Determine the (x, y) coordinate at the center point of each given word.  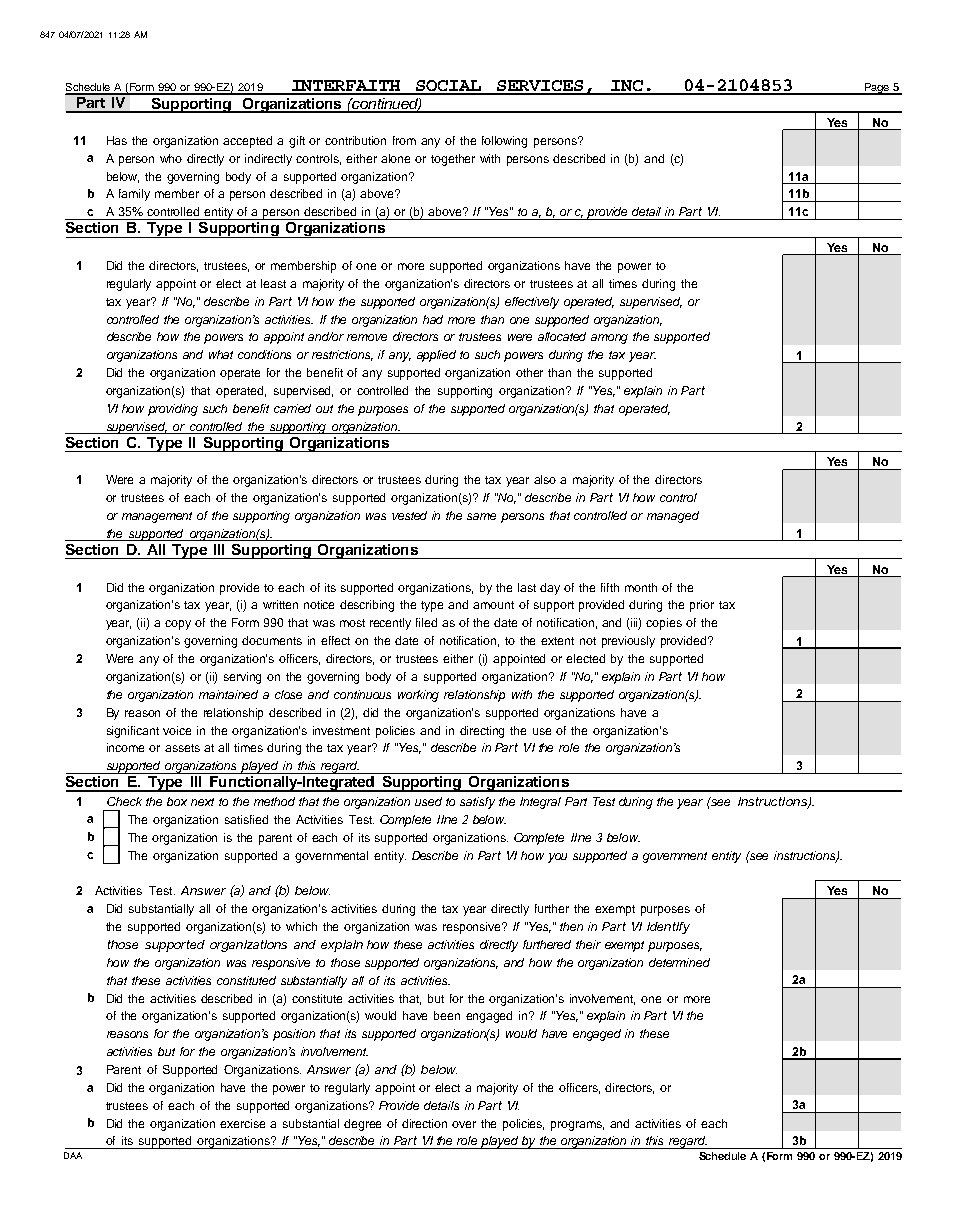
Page (876, 89)
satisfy (477, 803)
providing (173, 410)
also (545, 479)
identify (668, 928)
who (171, 158)
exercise (242, 1123)
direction (424, 1123)
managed (673, 517)
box (177, 801)
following (504, 142)
